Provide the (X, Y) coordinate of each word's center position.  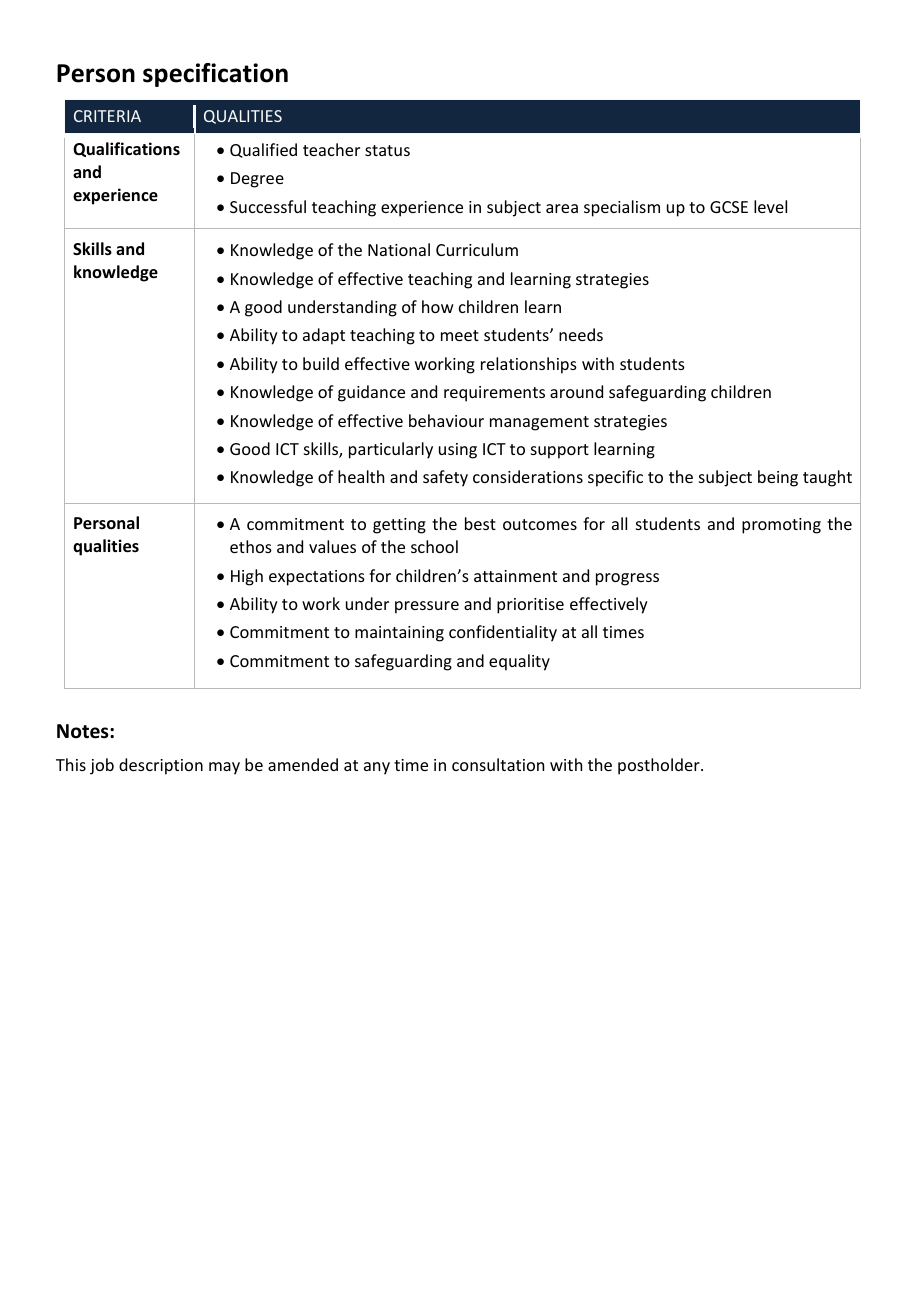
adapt (324, 336)
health (361, 476)
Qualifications (126, 149)
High (247, 577)
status (387, 150)
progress (627, 579)
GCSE (729, 207)
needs (581, 334)
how (438, 306)
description (161, 766)
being (778, 478)
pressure (427, 607)
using (458, 451)
